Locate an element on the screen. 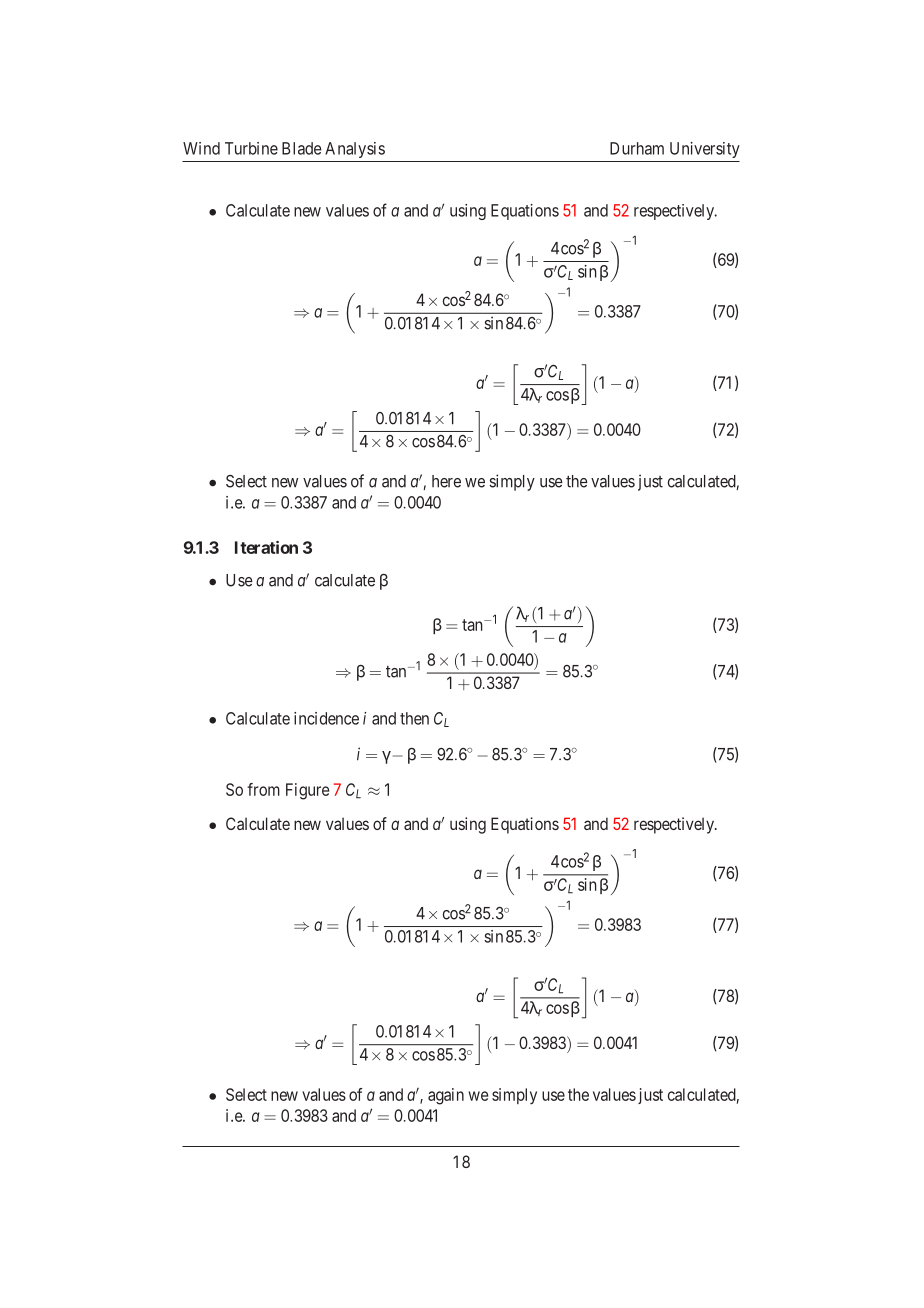 The image size is (924, 1308). Blade is located at coordinates (302, 148).
